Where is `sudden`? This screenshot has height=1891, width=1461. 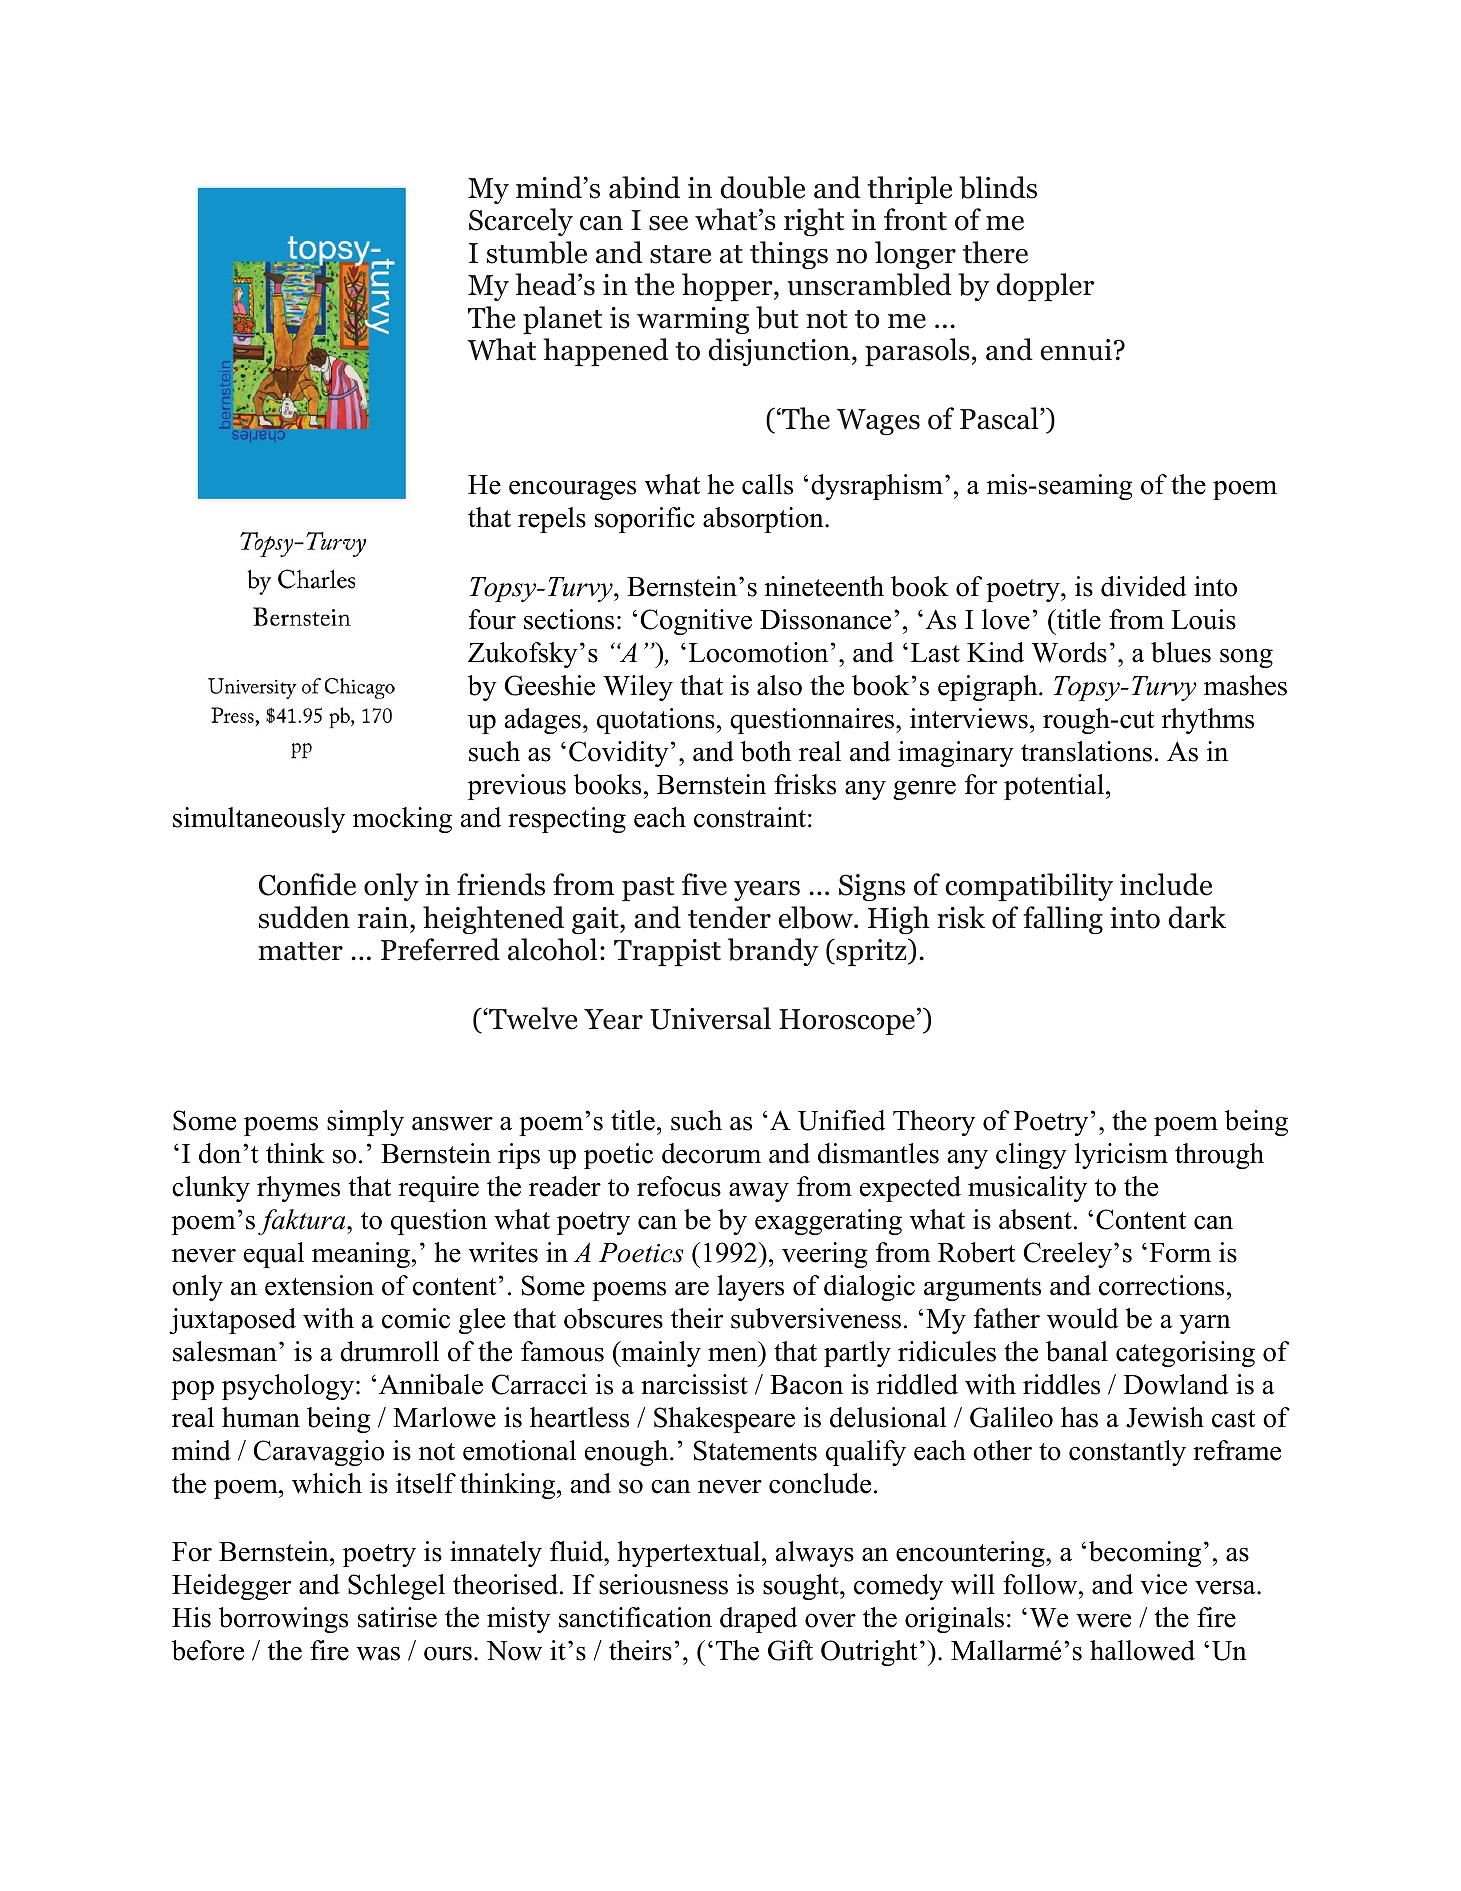 sudden is located at coordinates (304, 917).
